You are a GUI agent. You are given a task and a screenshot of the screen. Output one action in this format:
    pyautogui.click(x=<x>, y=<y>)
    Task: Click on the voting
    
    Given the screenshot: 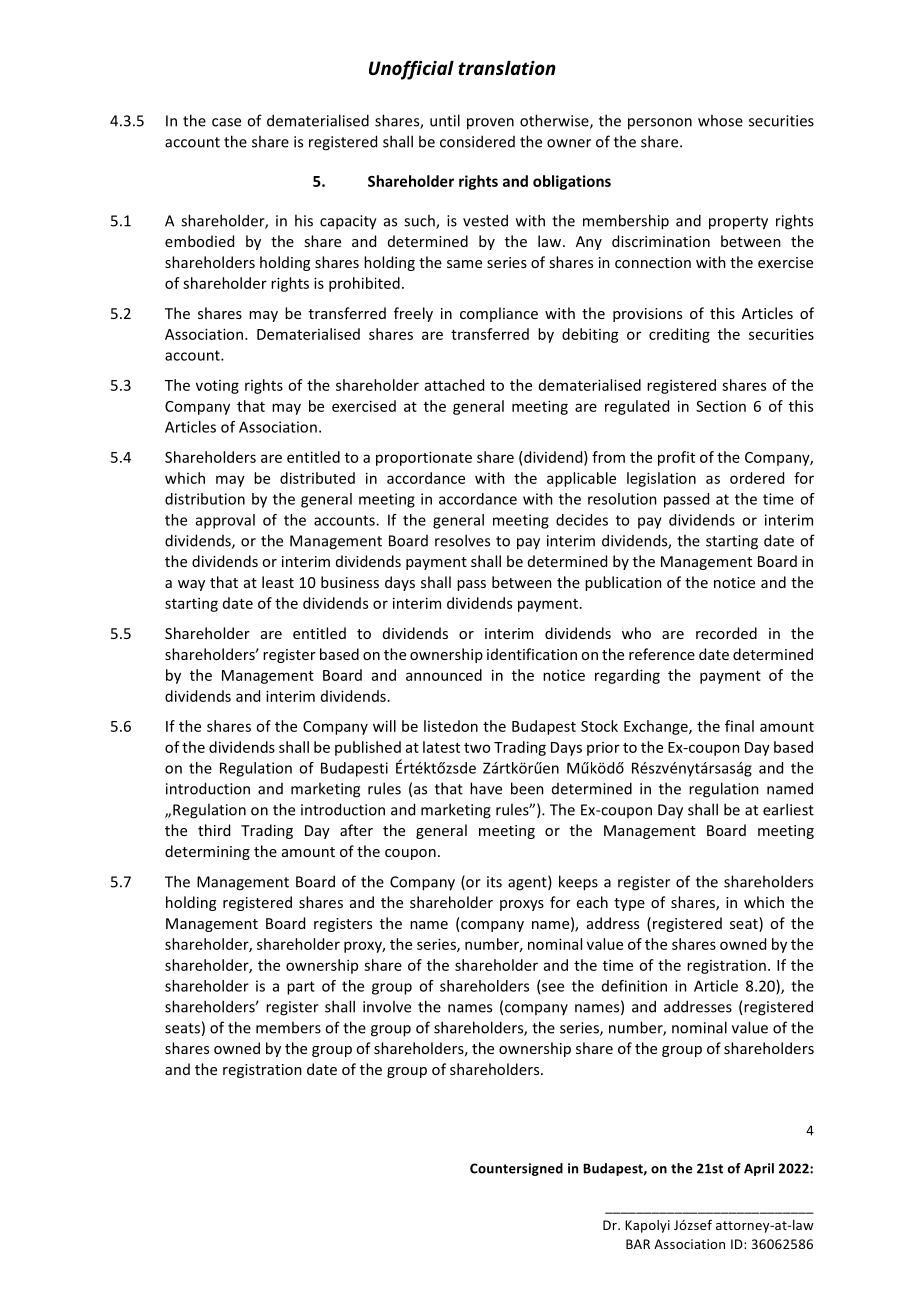 What is the action you would take?
    pyautogui.click(x=217, y=387)
